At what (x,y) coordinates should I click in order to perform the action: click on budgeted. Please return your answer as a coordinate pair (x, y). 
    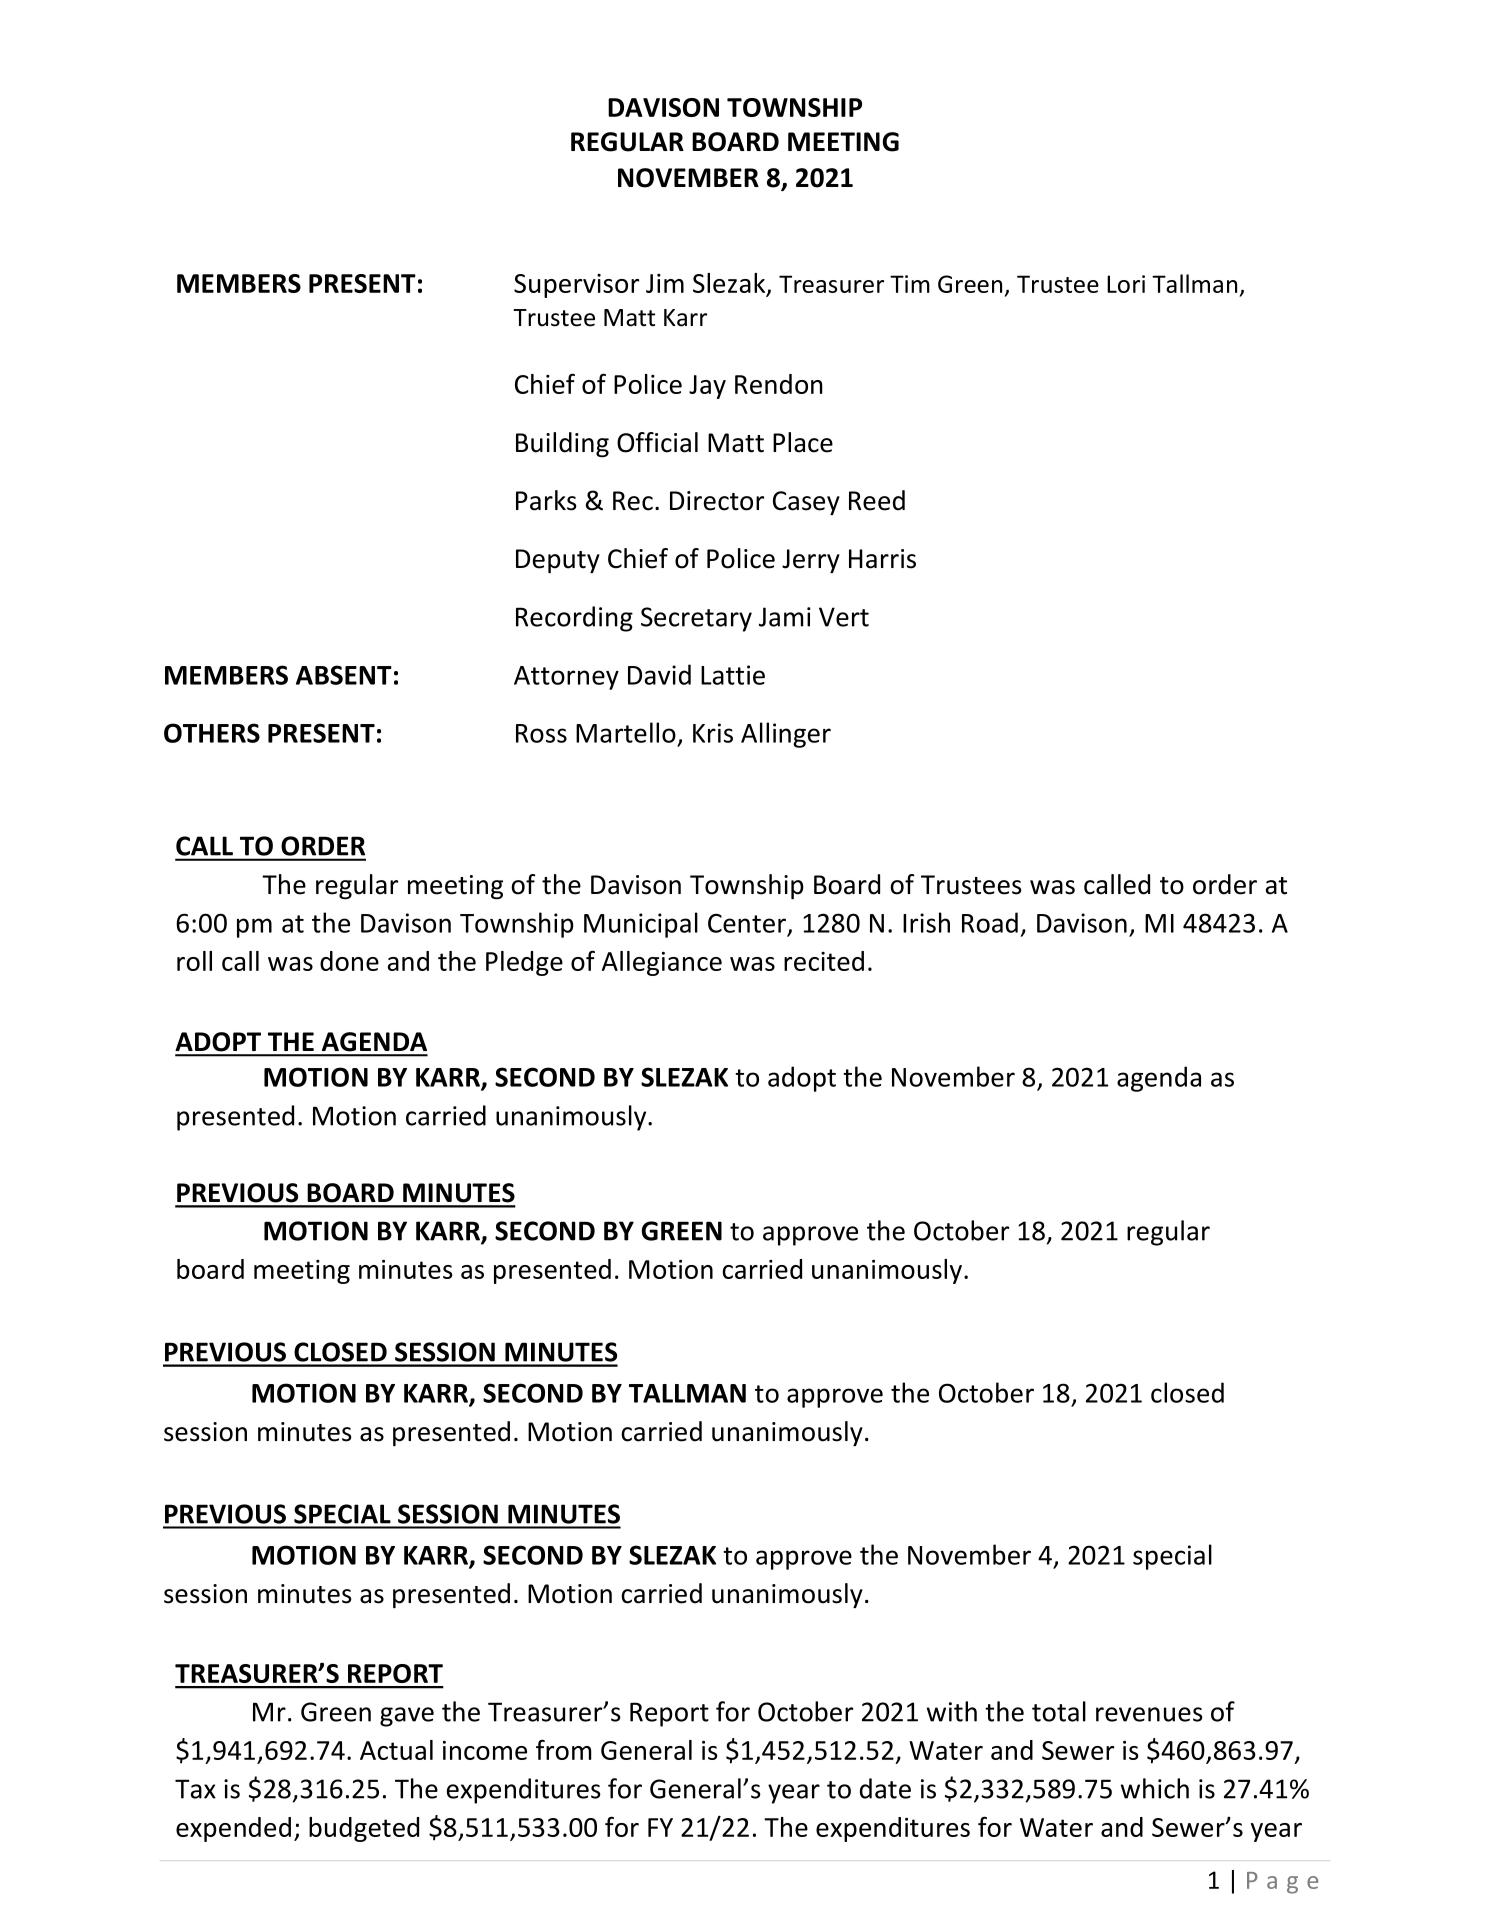
    Looking at the image, I should click on (364, 1829).
